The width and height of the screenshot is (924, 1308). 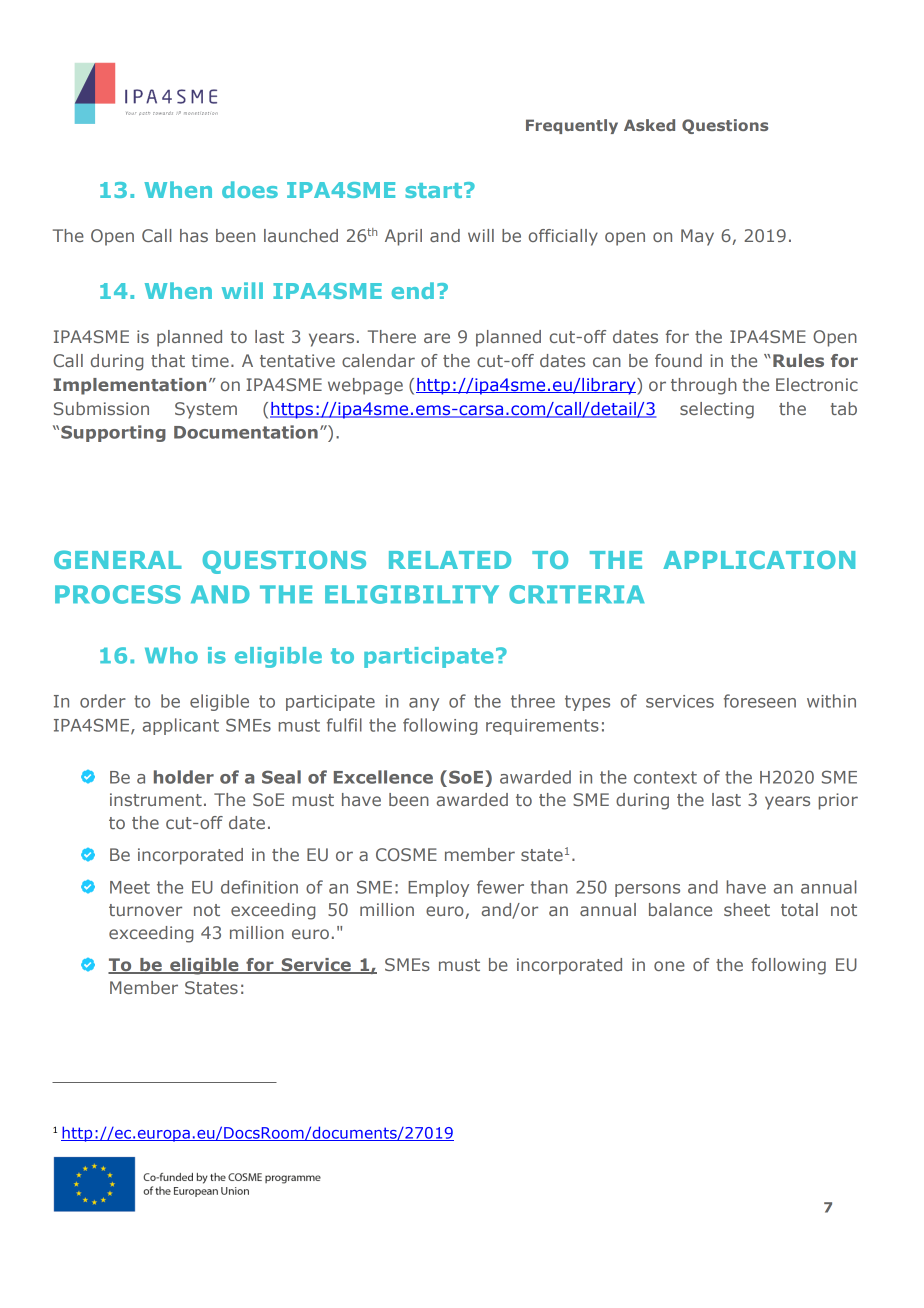 I want to click on GENERAL, so click(x=118, y=559).
